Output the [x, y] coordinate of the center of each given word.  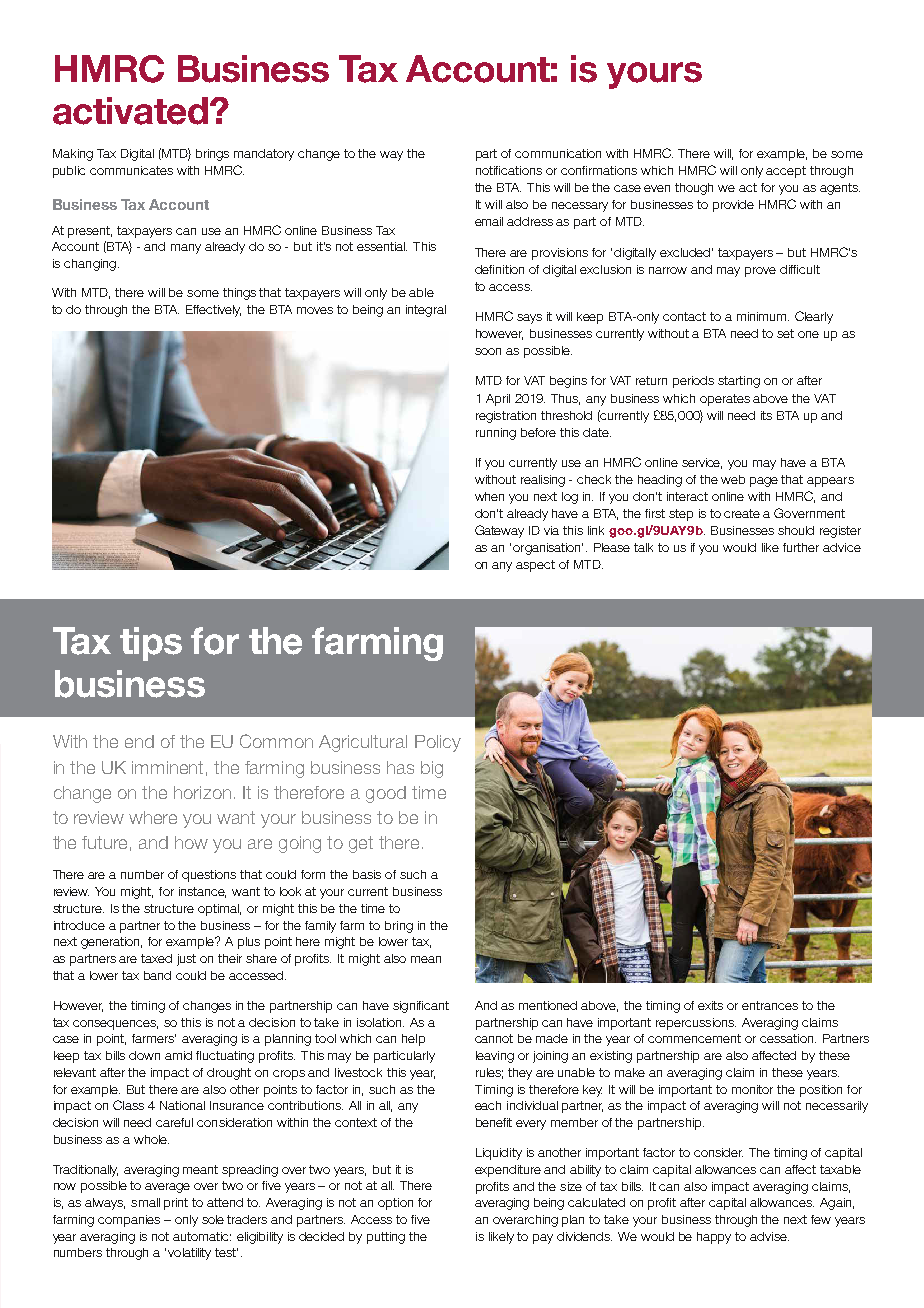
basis [367, 874]
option [395, 1204]
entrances [770, 1005]
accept [786, 172]
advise [769, 1236]
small [145, 1202]
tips [151, 644]
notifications [509, 170]
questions [209, 876]
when [489, 496]
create [742, 513]
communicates [131, 170]
